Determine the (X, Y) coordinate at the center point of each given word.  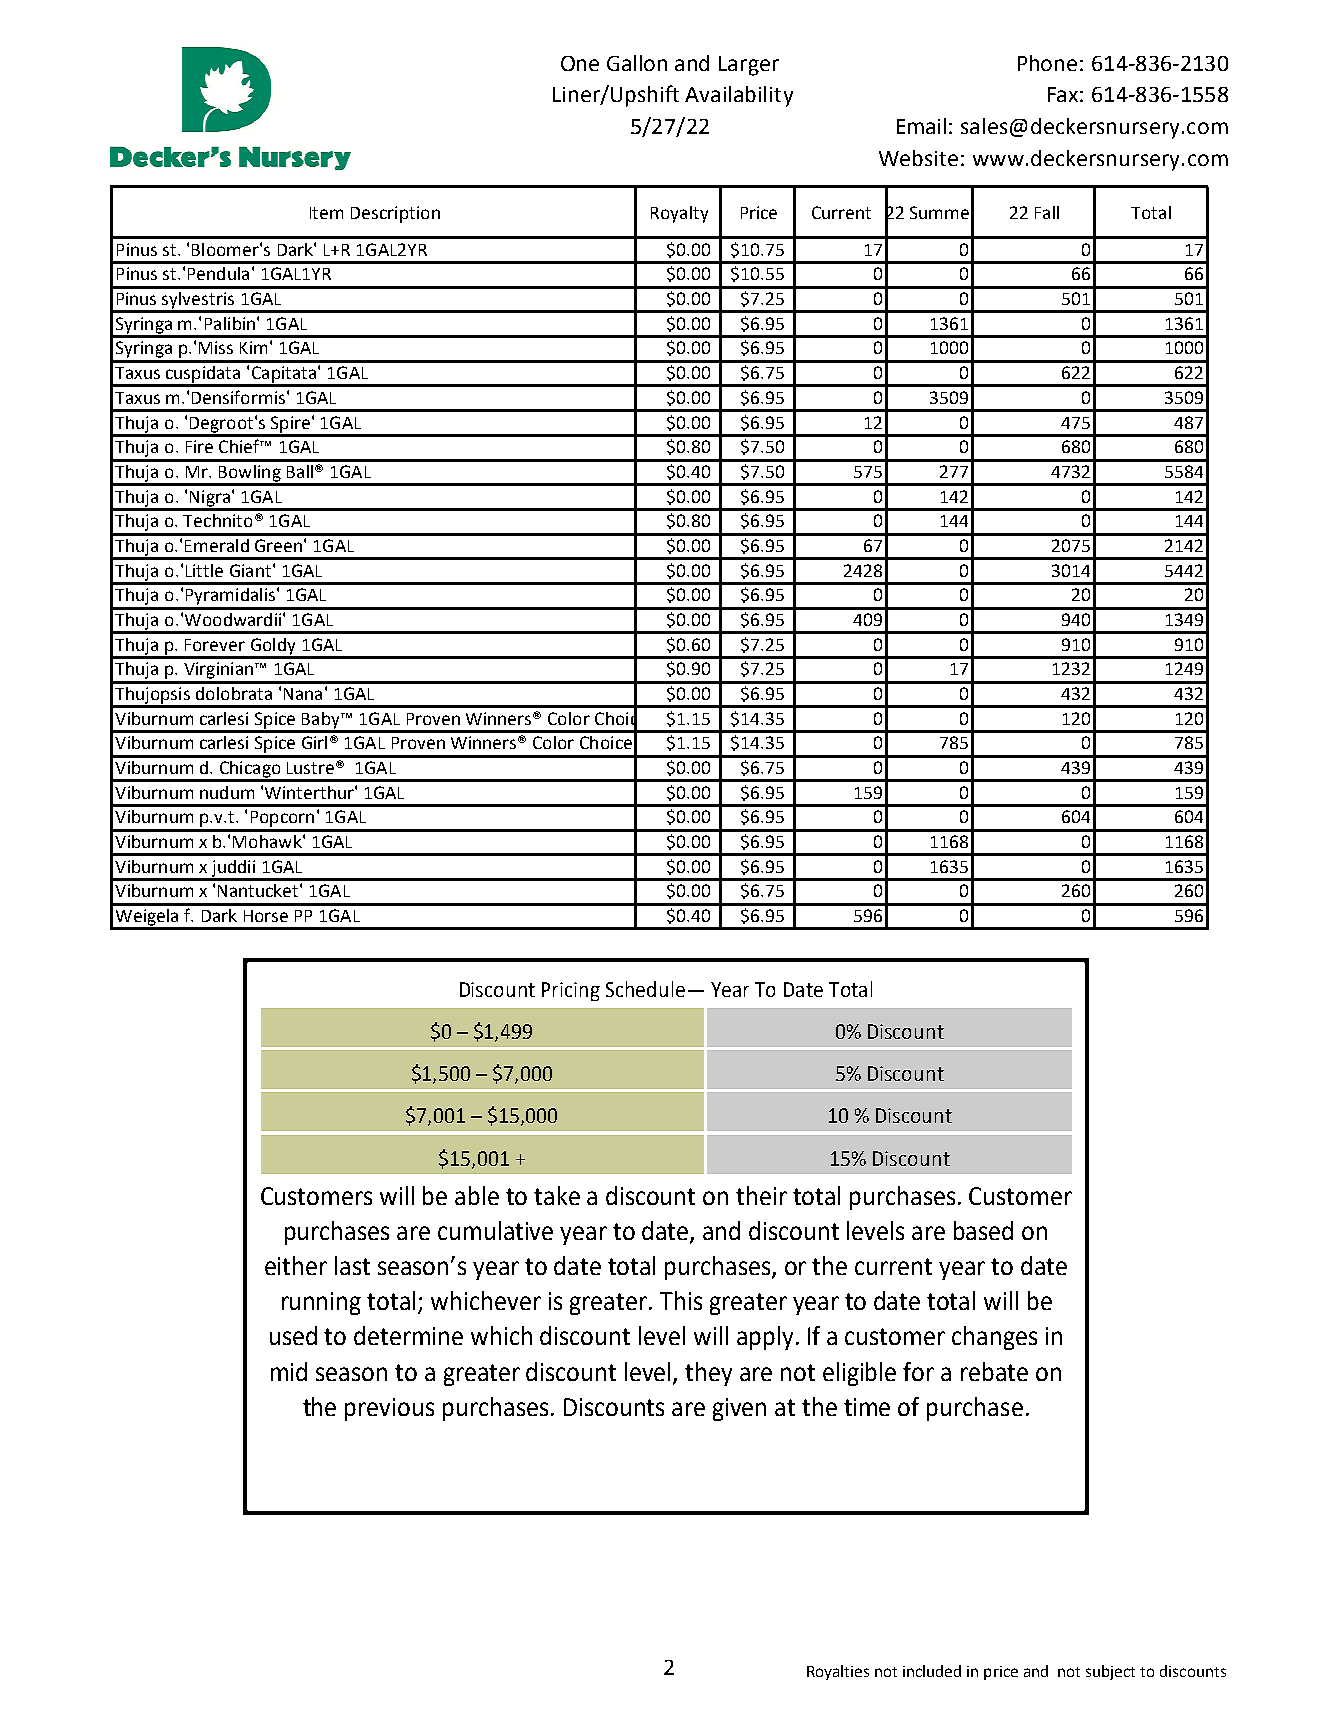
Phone (1047, 63)
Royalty (679, 214)
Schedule (645, 989)
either (296, 1265)
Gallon (637, 63)
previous (389, 1409)
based (983, 1230)
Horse (266, 916)
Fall (1047, 212)
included (932, 1671)
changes (994, 1338)
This (681, 1300)
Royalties (838, 1672)
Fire (199, 446)
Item (326, 213)
